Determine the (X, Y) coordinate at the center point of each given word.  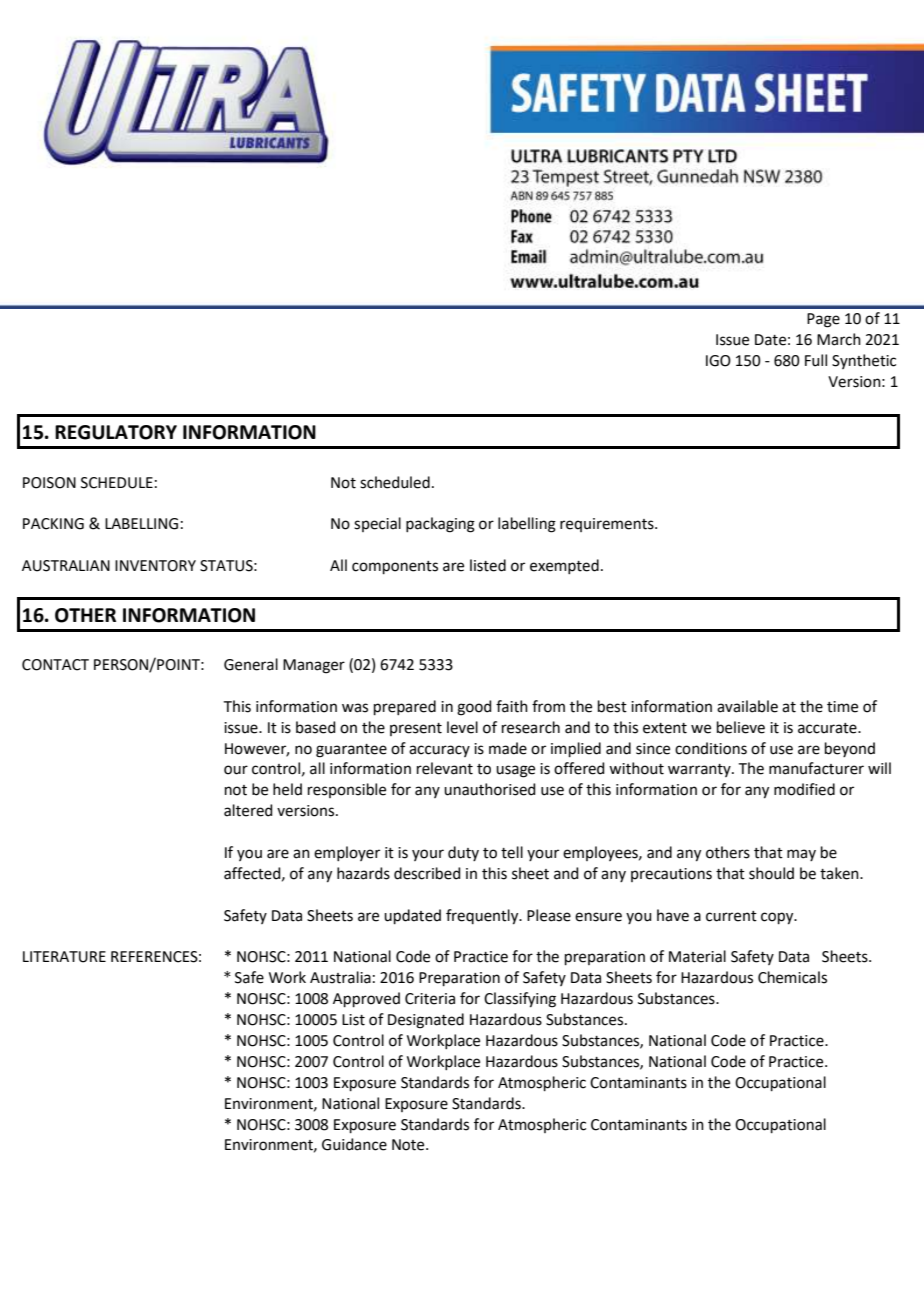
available (747, 706)
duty (463, 853)
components (395, 567)
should (771, 873)
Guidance (354, 1144)
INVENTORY (155, 566)
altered (248, 810)
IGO (718, 361)
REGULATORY (116, 432)
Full (816, 360)
